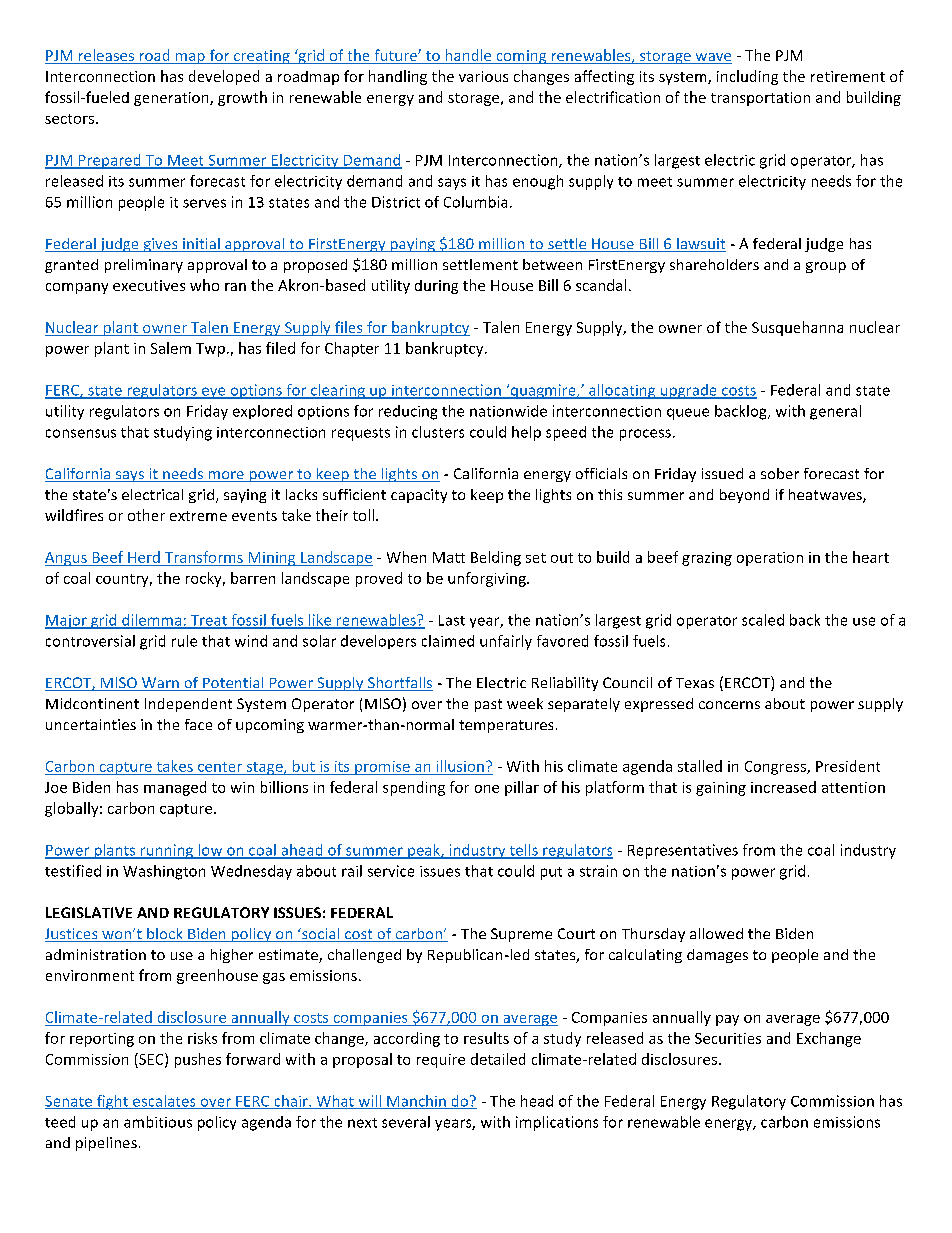 The width and height of the image is (952, 1233). Describe the element at coordinates (729, 705) in the image. I see `concerns` at that location.
